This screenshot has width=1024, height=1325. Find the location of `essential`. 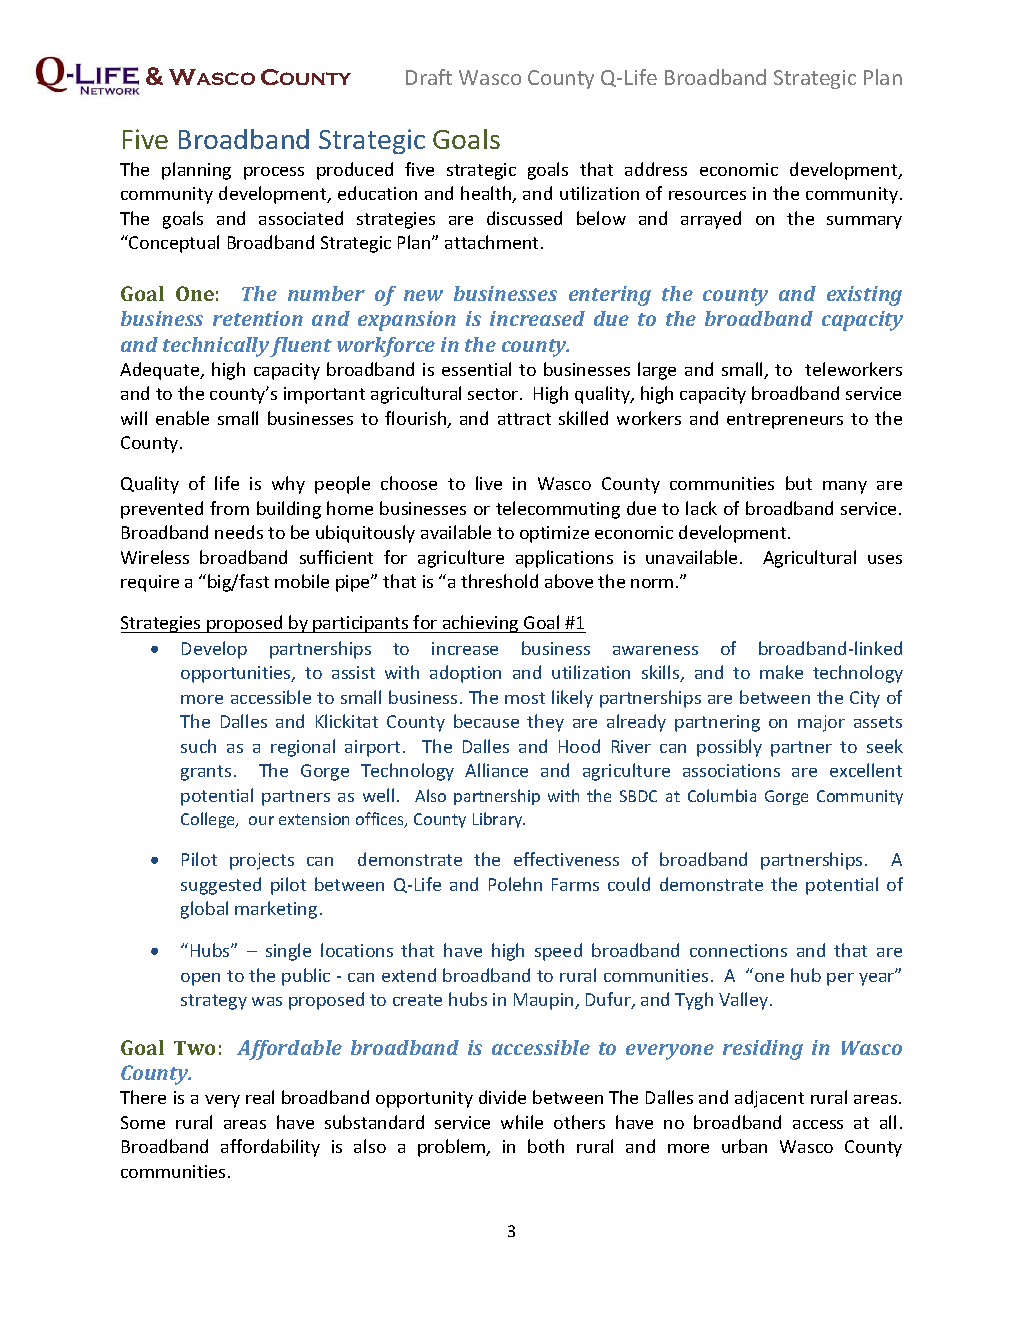

essential is located at coordinates (476, 369).
